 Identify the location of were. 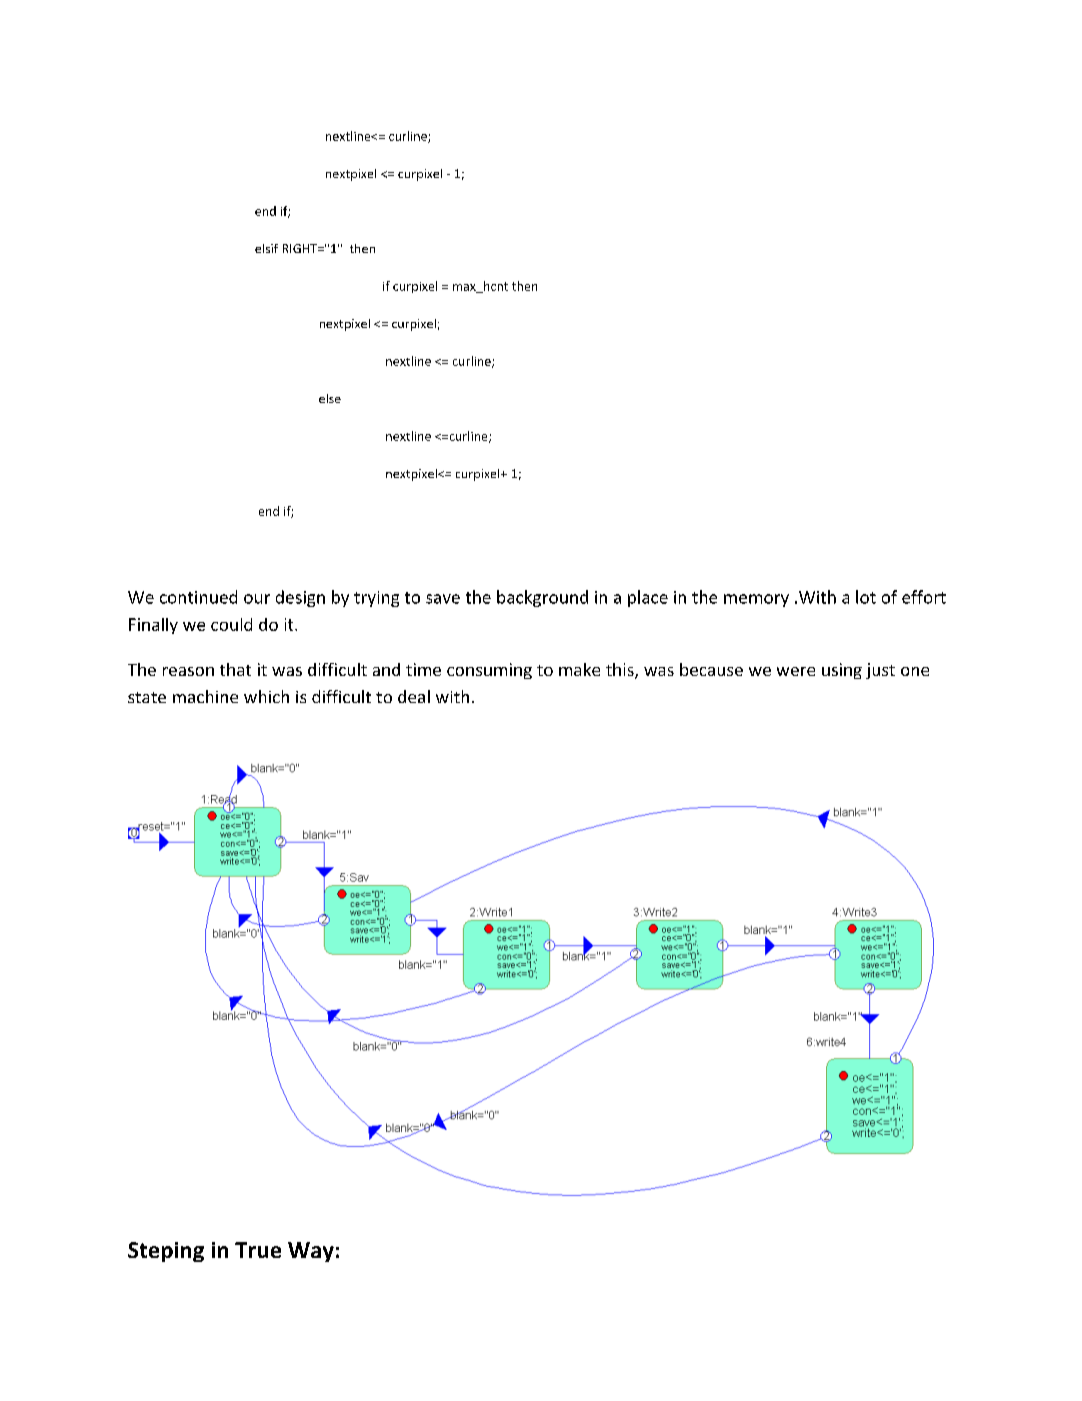
(796, 671).
